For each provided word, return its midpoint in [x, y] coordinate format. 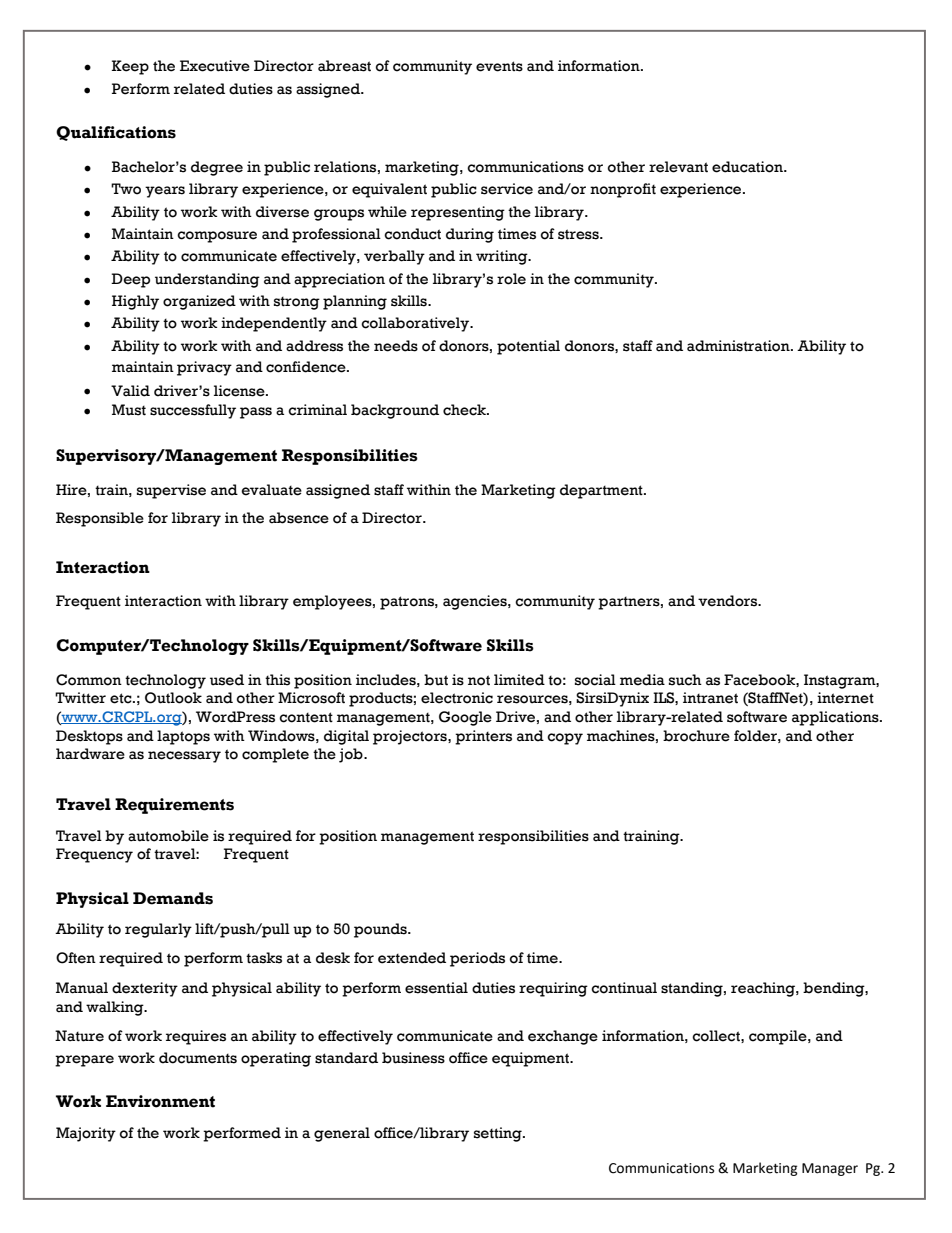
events [499, 66]
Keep [130, 67]
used [227, 680]
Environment [160, 1101]
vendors [729, 601]
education [748, 167]
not [479, 680]
